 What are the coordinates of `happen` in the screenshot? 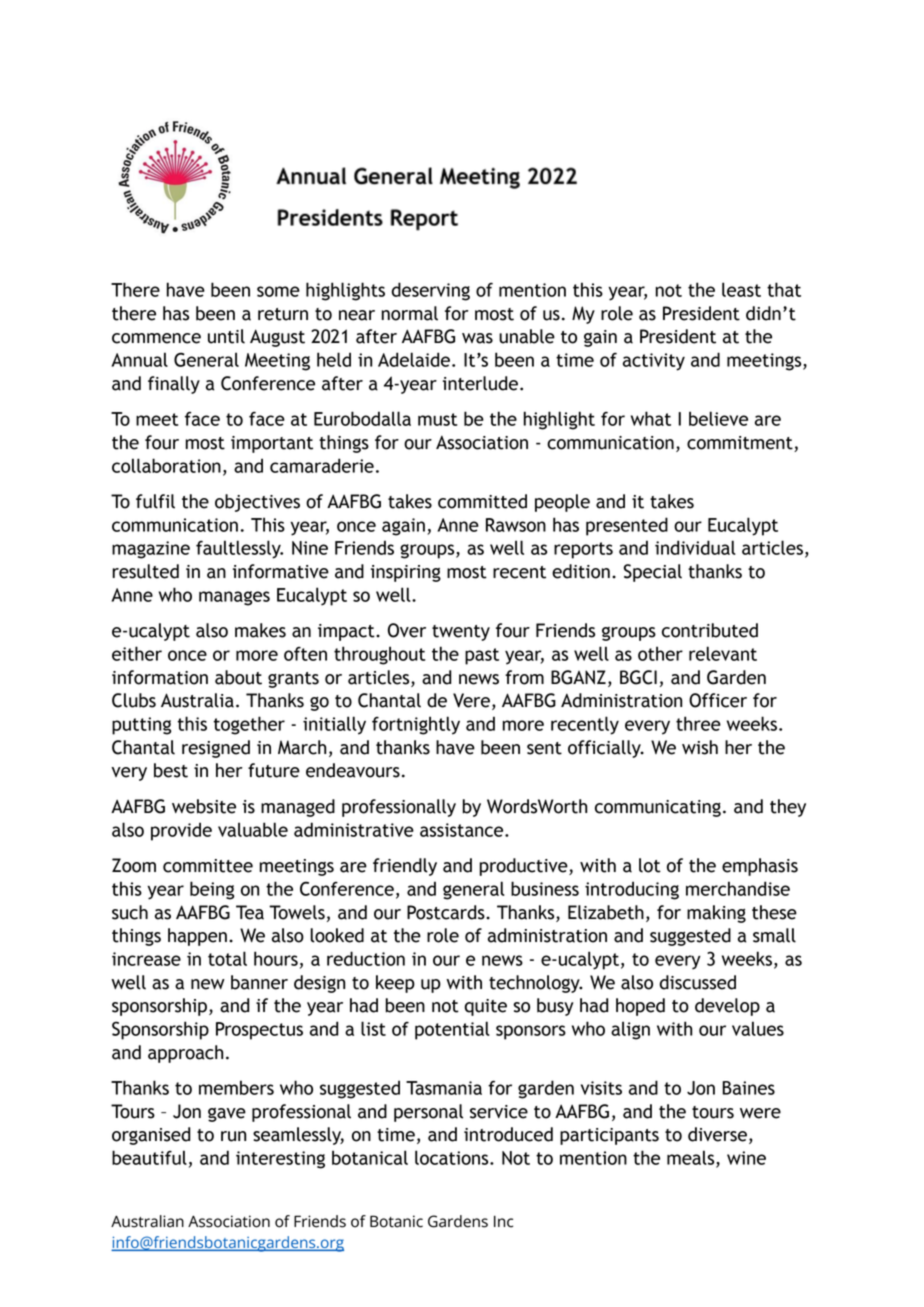 It's located at (197, 937).
